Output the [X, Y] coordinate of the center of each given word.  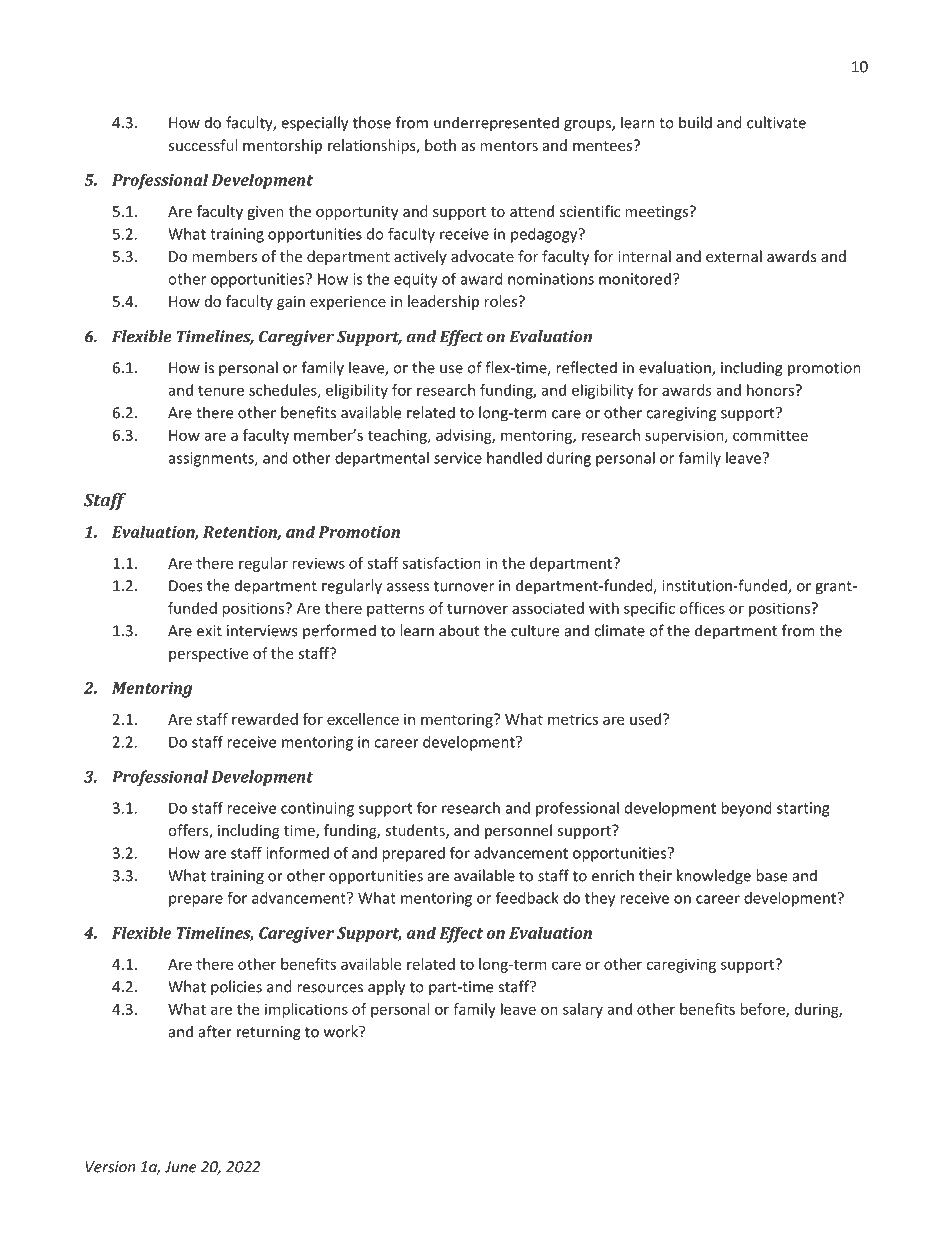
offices [702, 608]
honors [772, 390]
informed [297, 852]
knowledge [714, 877]
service [458, 458]
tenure [221, 390]
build [695, 122]
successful [202, 145]
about [459, 630]
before [763, 1010]
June [180, 1167]
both [440, 145]
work [342, 1031]
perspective [208, 655]
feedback [527, 897]
